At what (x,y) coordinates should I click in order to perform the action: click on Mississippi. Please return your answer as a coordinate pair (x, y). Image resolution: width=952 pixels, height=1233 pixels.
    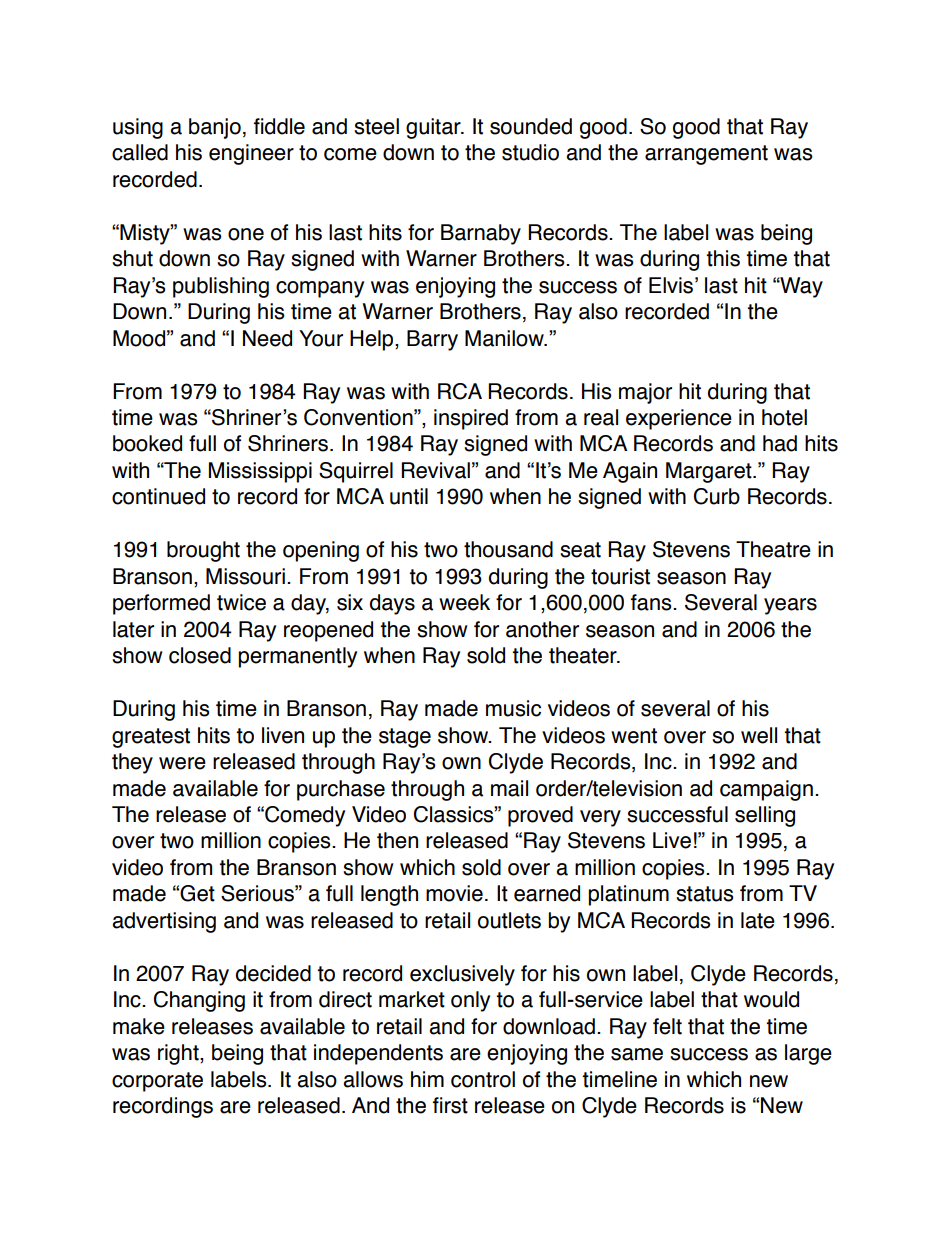
    Looking at the image, I should click on (260, 472).
